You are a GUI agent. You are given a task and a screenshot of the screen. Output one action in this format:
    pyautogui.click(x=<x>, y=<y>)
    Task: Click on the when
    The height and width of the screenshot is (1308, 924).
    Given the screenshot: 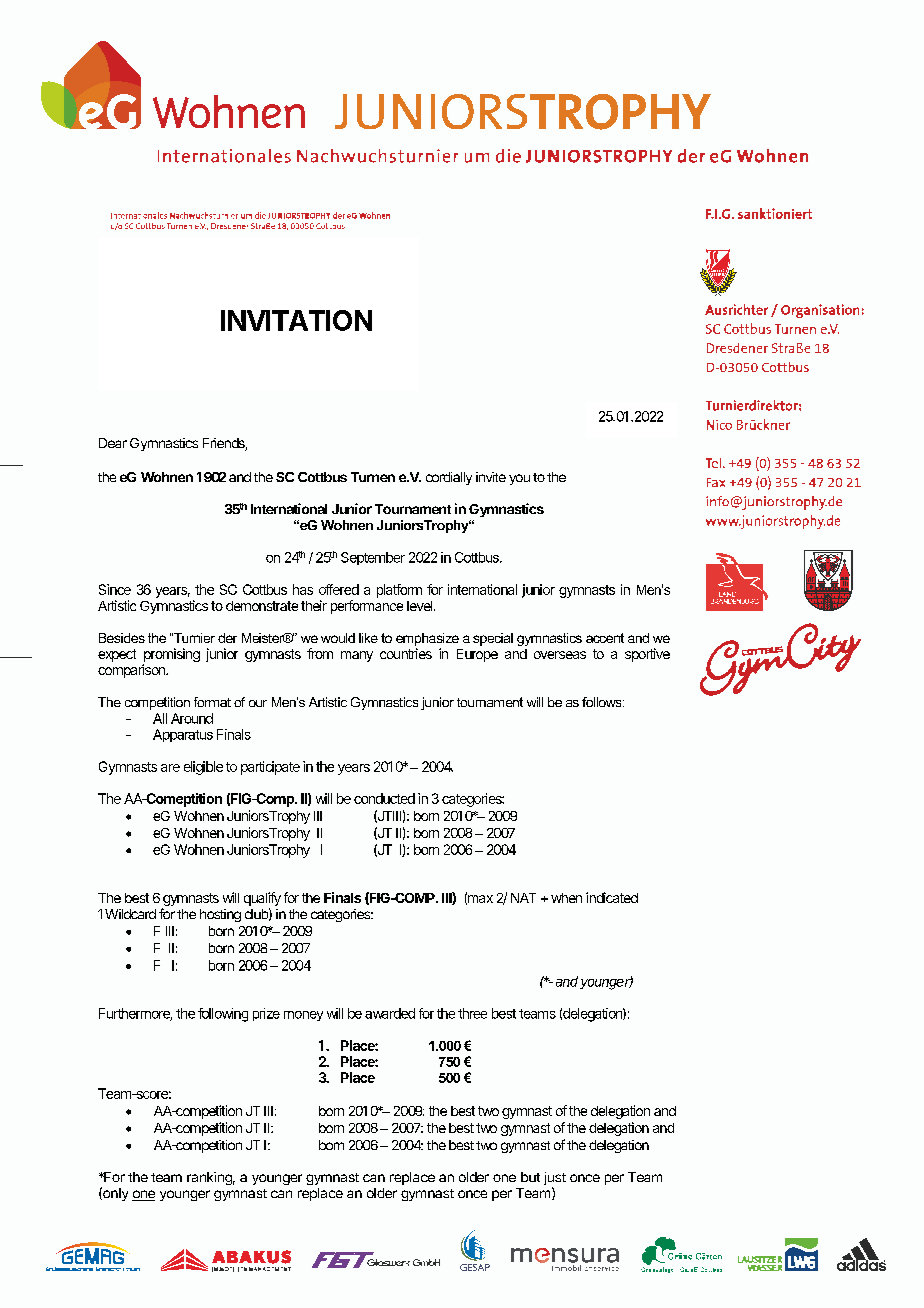 What is the action you would take?
    pyautogui.click(x=566, y=898)
